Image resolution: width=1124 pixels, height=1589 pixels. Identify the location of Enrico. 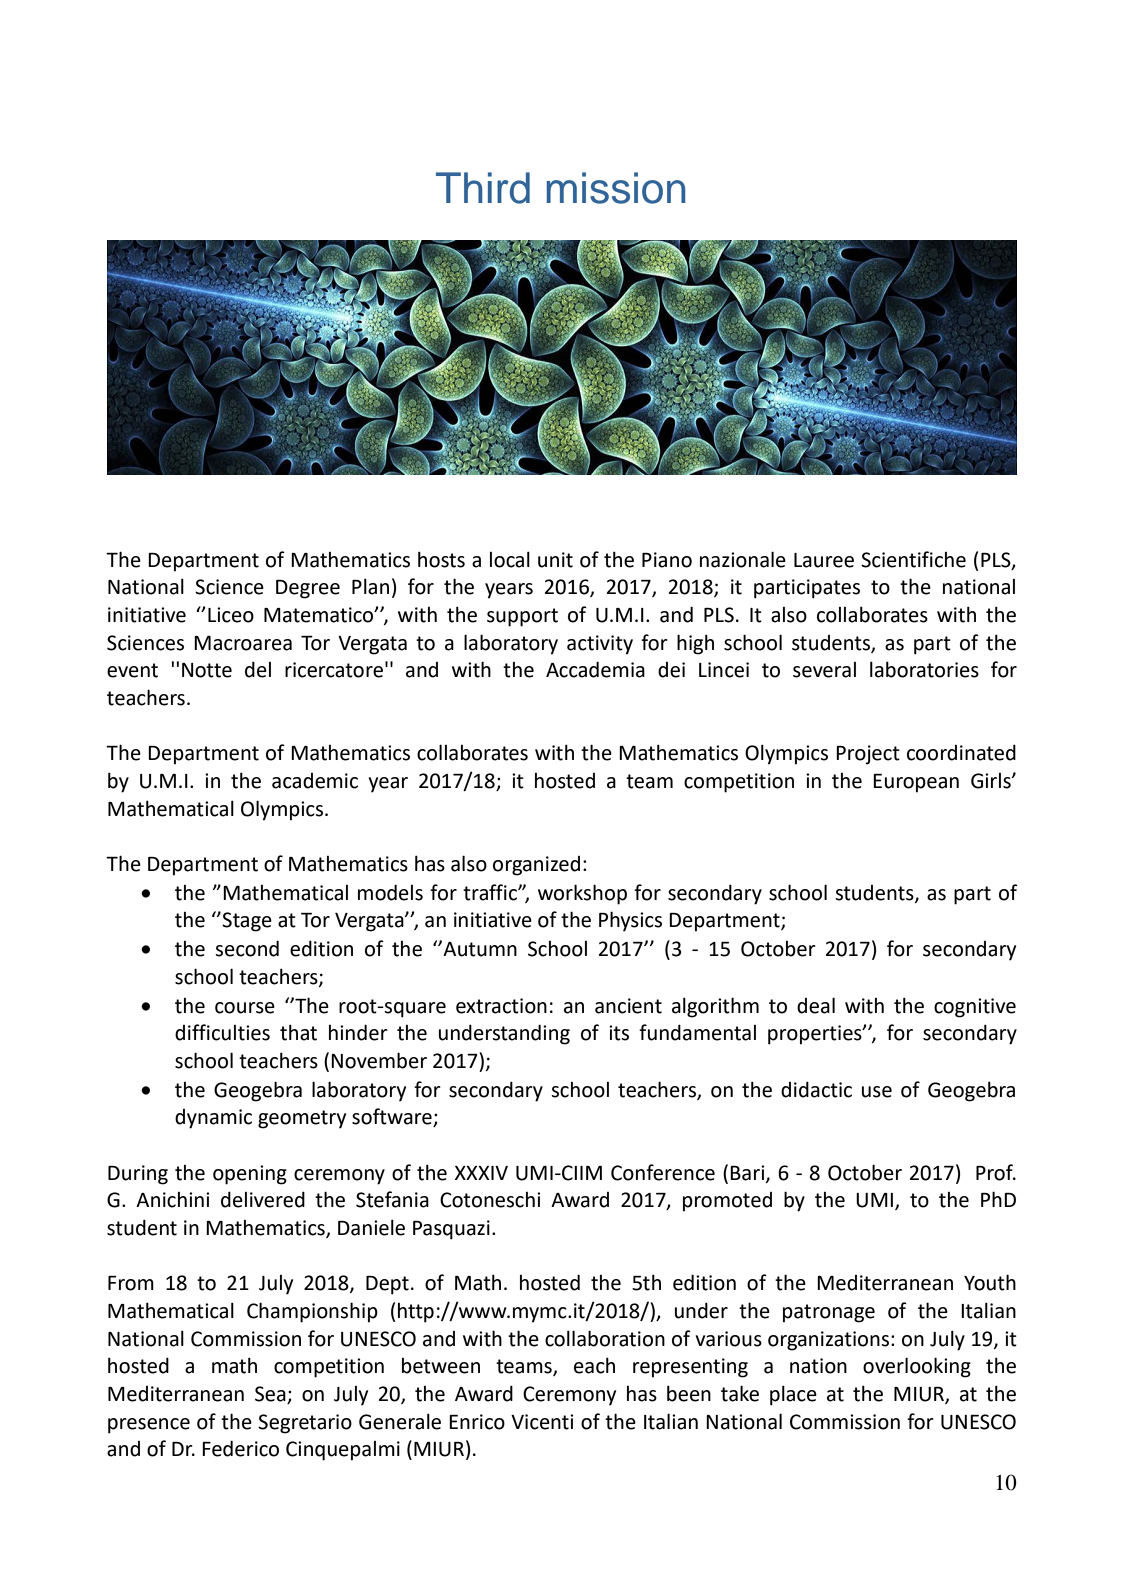
(477, 1422).
